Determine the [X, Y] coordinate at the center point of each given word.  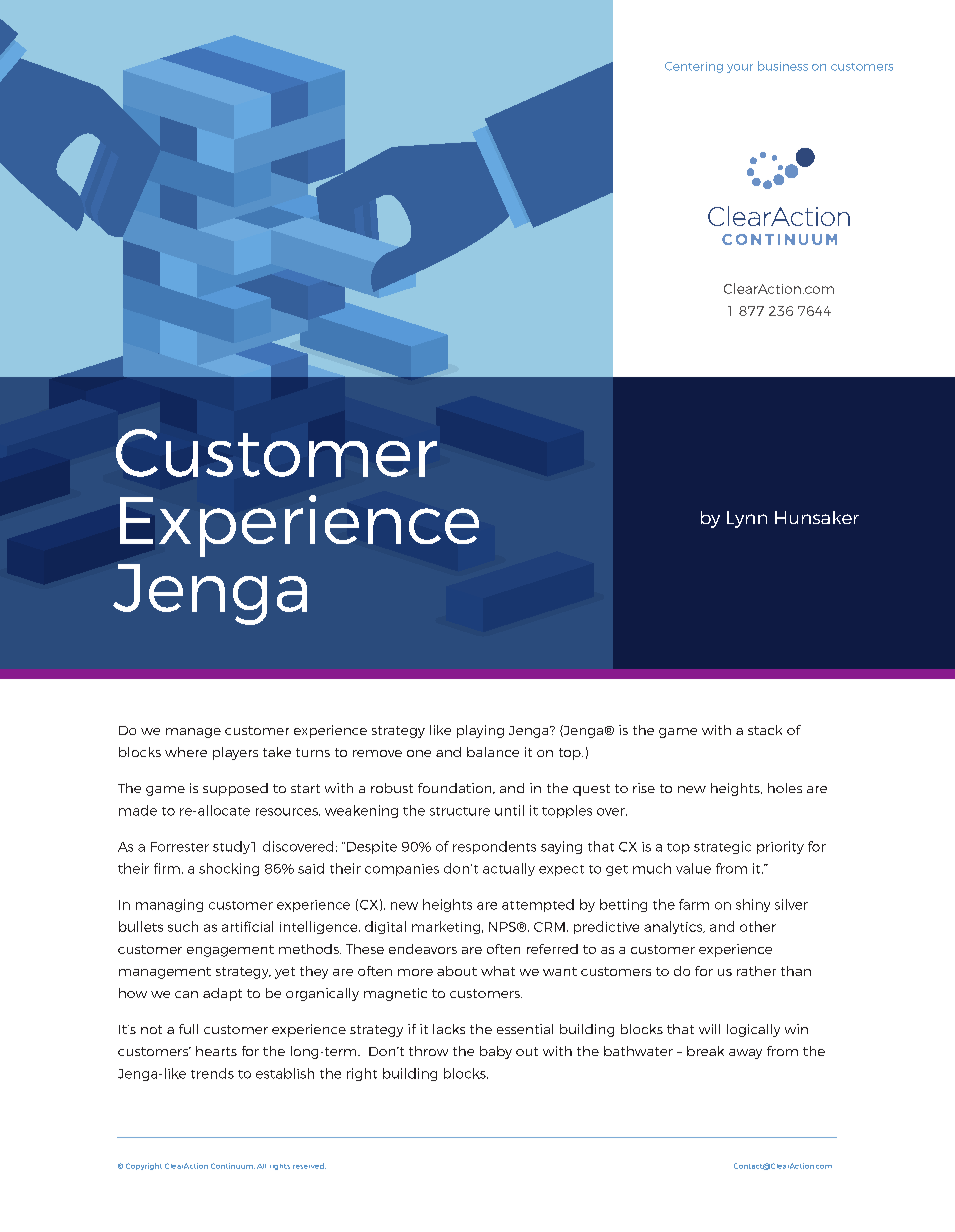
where [186, 752]
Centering [694, 67]
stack [765, 730]
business [783, 66]
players [235, 753]
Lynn [747, 519]
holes [785, 788]
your [740, 68]
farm [694, 904]
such [183, 926]
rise [644, 788]
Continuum [233, 1166]
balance [493, 752]
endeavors [423, 949]
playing [480, 731]
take [277, 752]
